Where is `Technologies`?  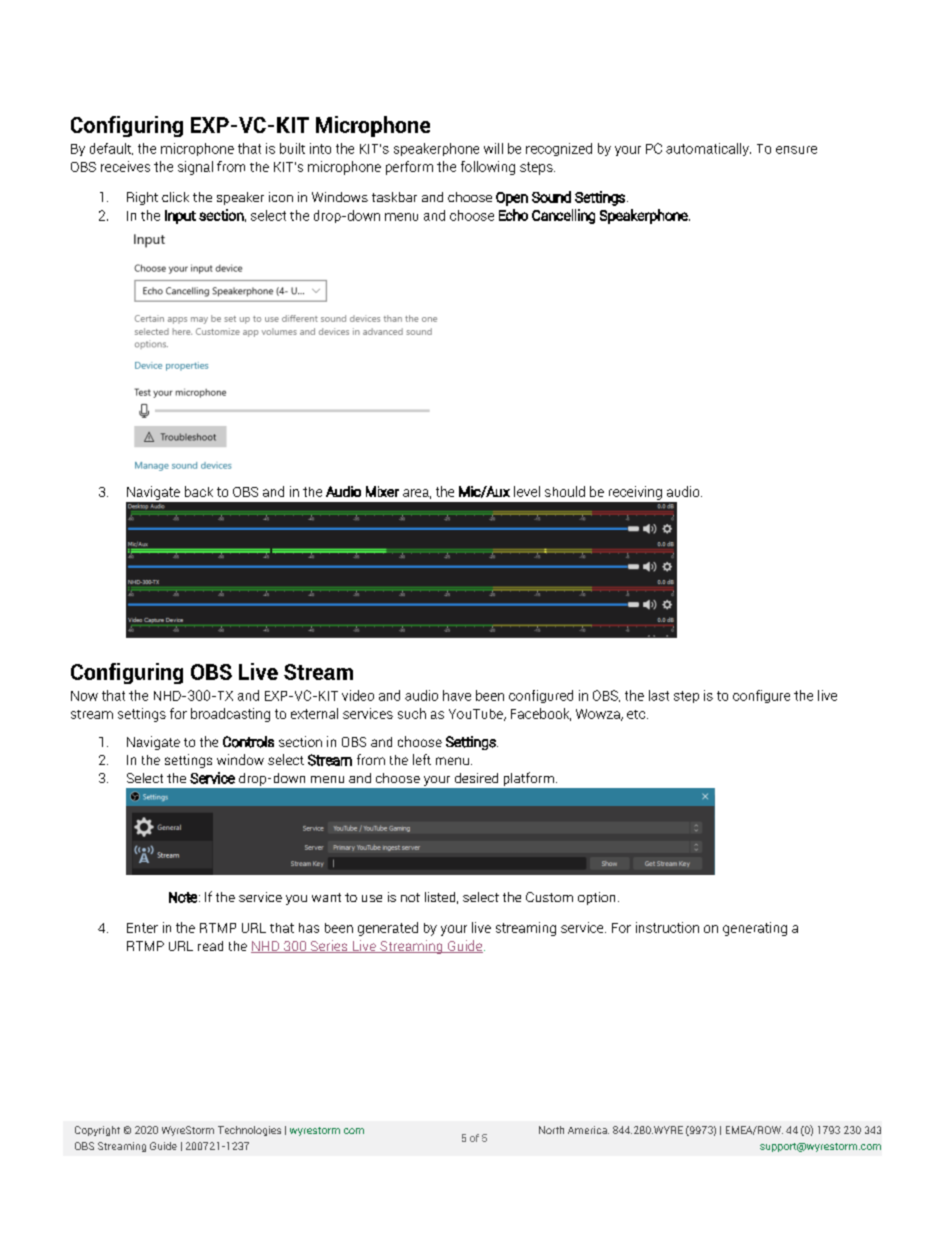
Technologies is located at coordinates (249, 1131).
